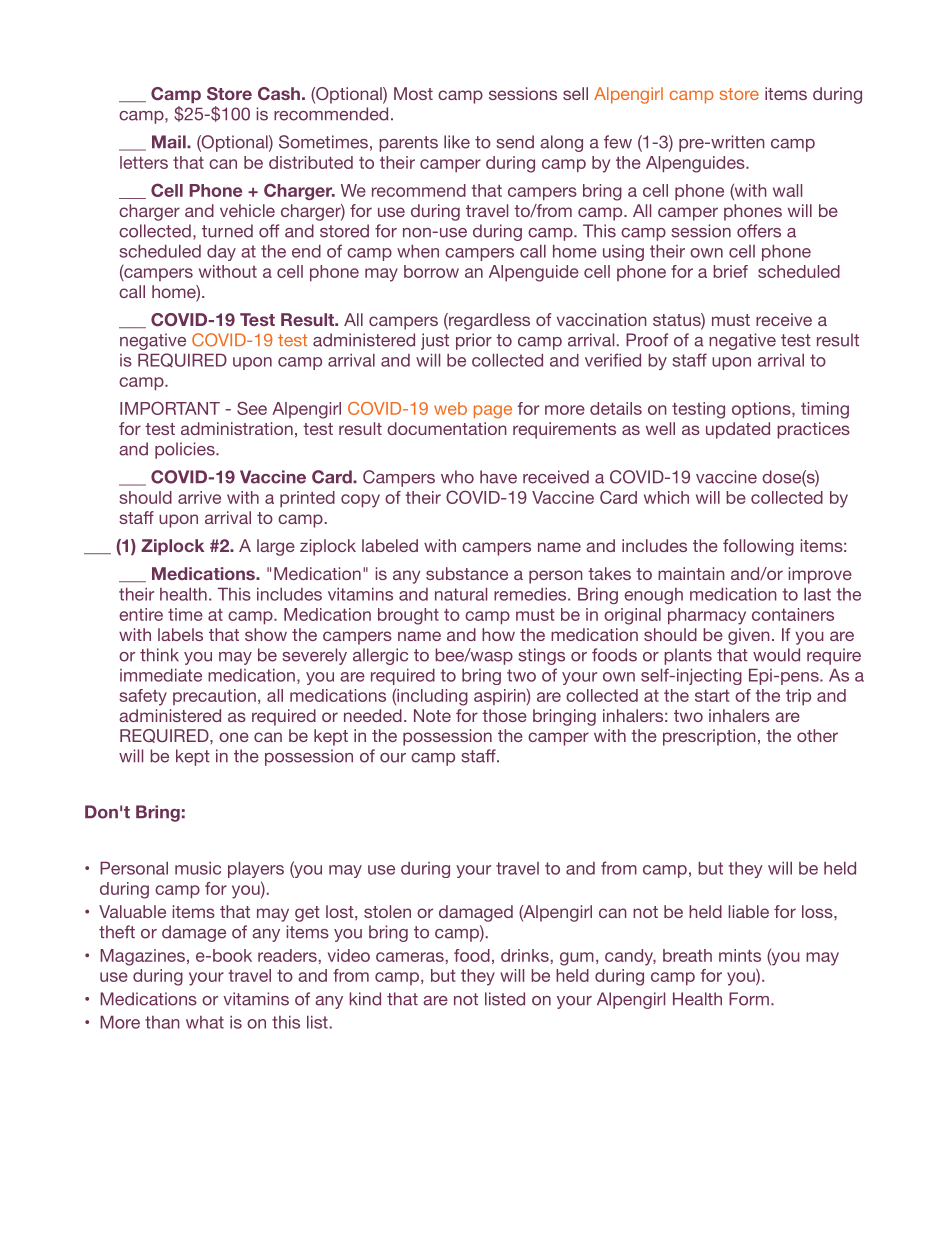 This document has width=952, height=1233. Describe the element at coordinates (525, 955) in the document. I see `drinks` at that location.
